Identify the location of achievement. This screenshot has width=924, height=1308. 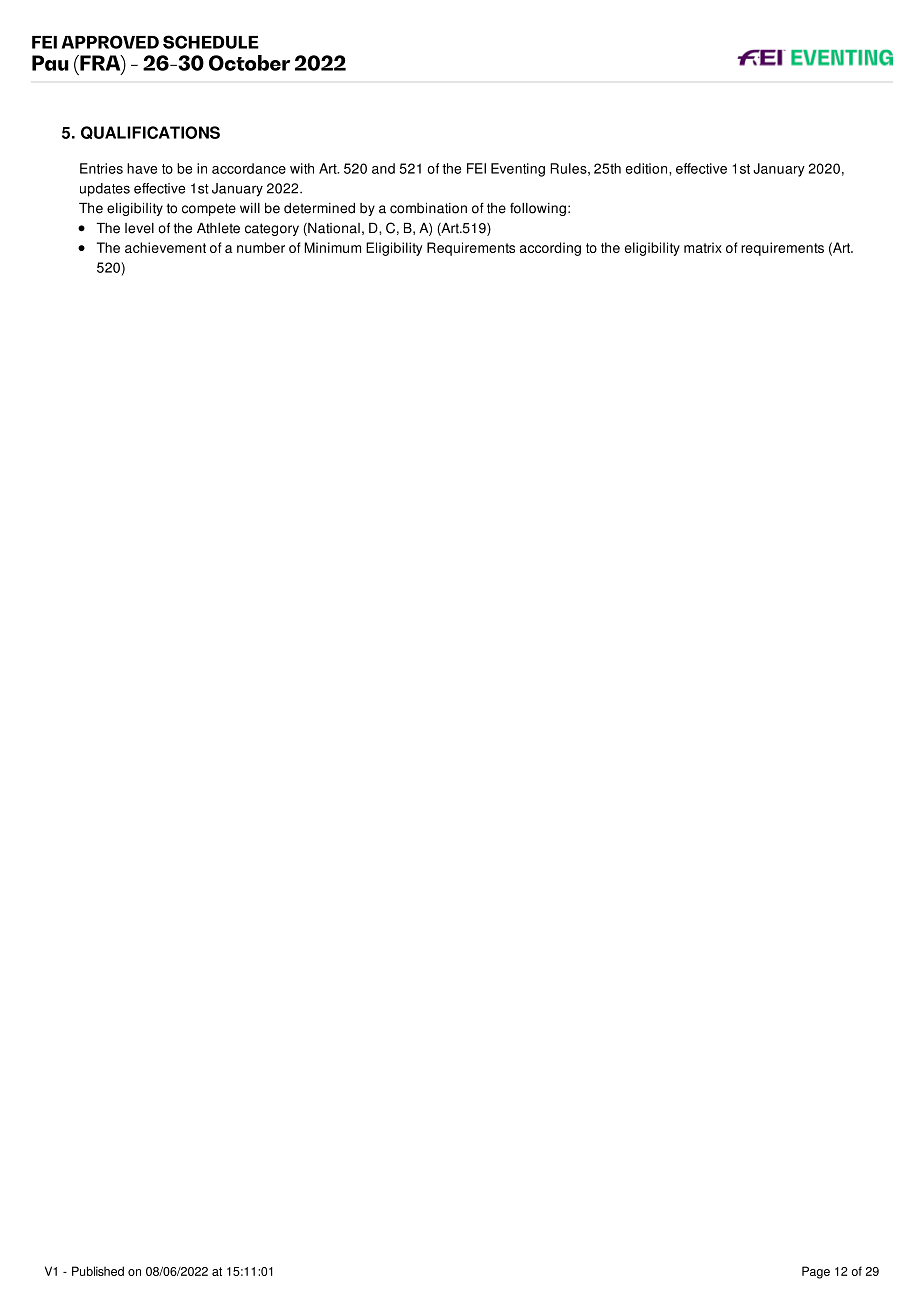
(165, 247).
